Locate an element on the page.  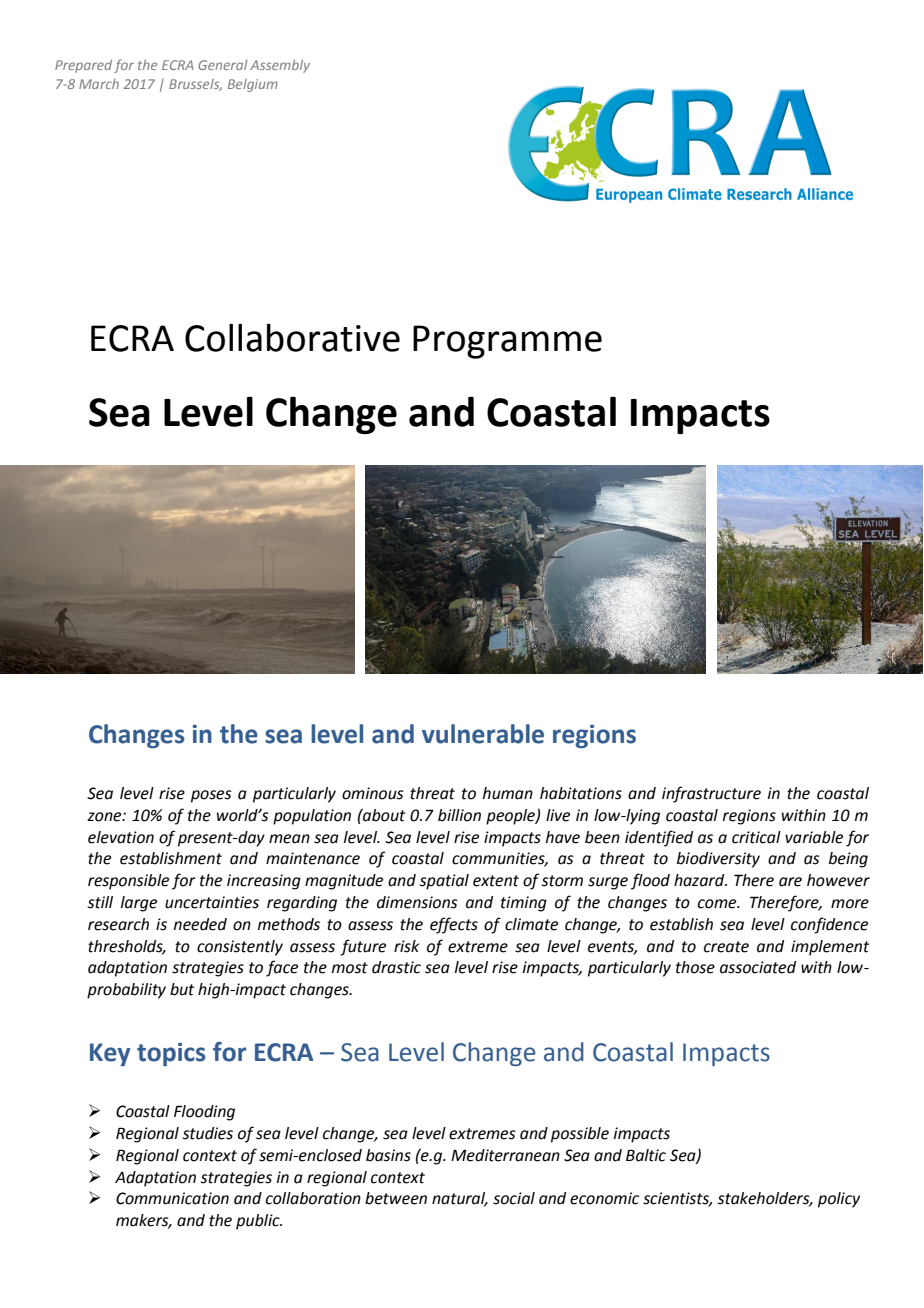
Assembly is located at coordinates (280, 66).
